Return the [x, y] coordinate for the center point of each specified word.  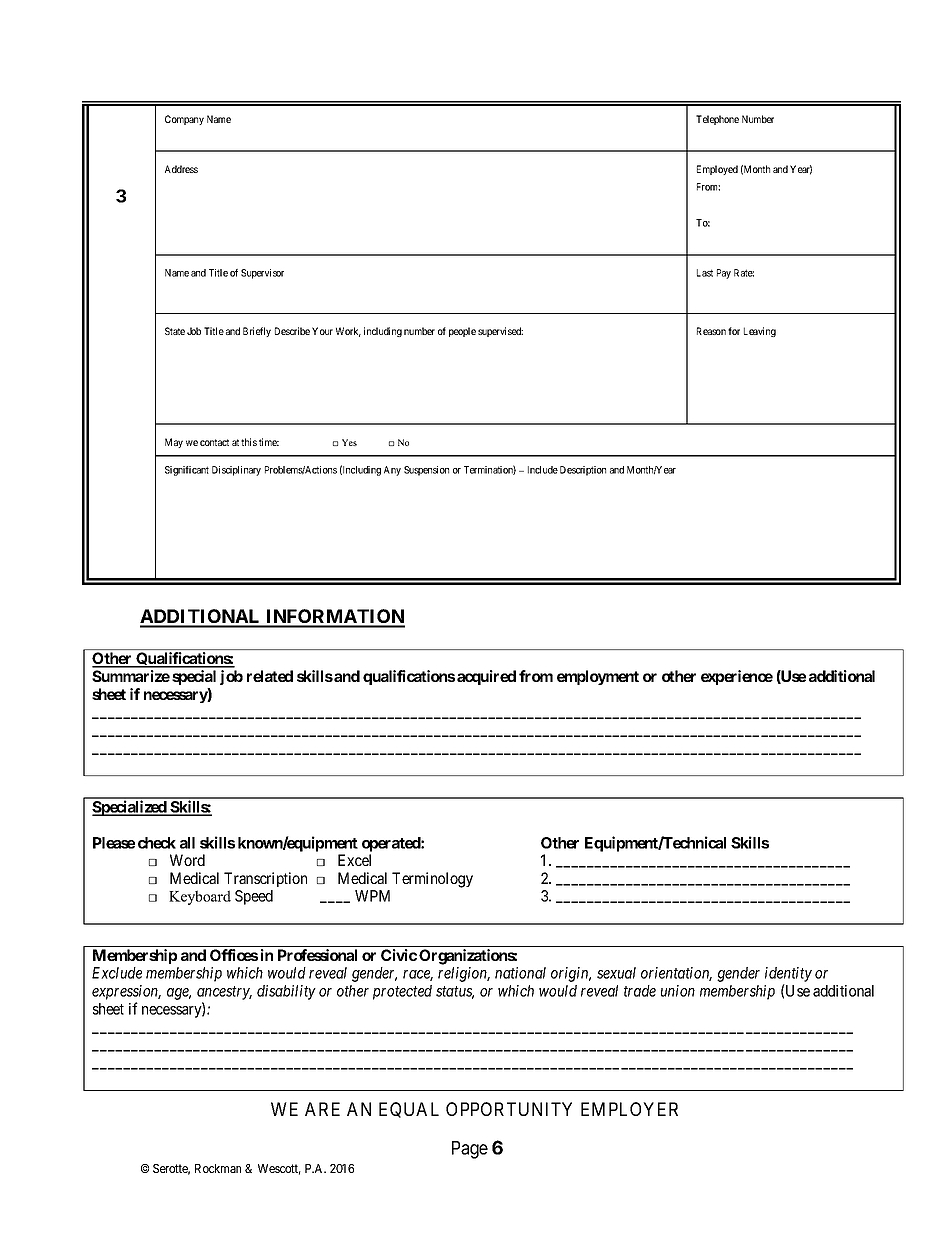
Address [181, 169]
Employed [717, 170]
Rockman [218, 1168]
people [462, 332]
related [270, 676]
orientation [676, 974]
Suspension [426, 471]
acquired [486, 677]
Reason [711, 331]
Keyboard [200, 897]
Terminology [432, 880]
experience [737, 677]
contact [214, 442]
